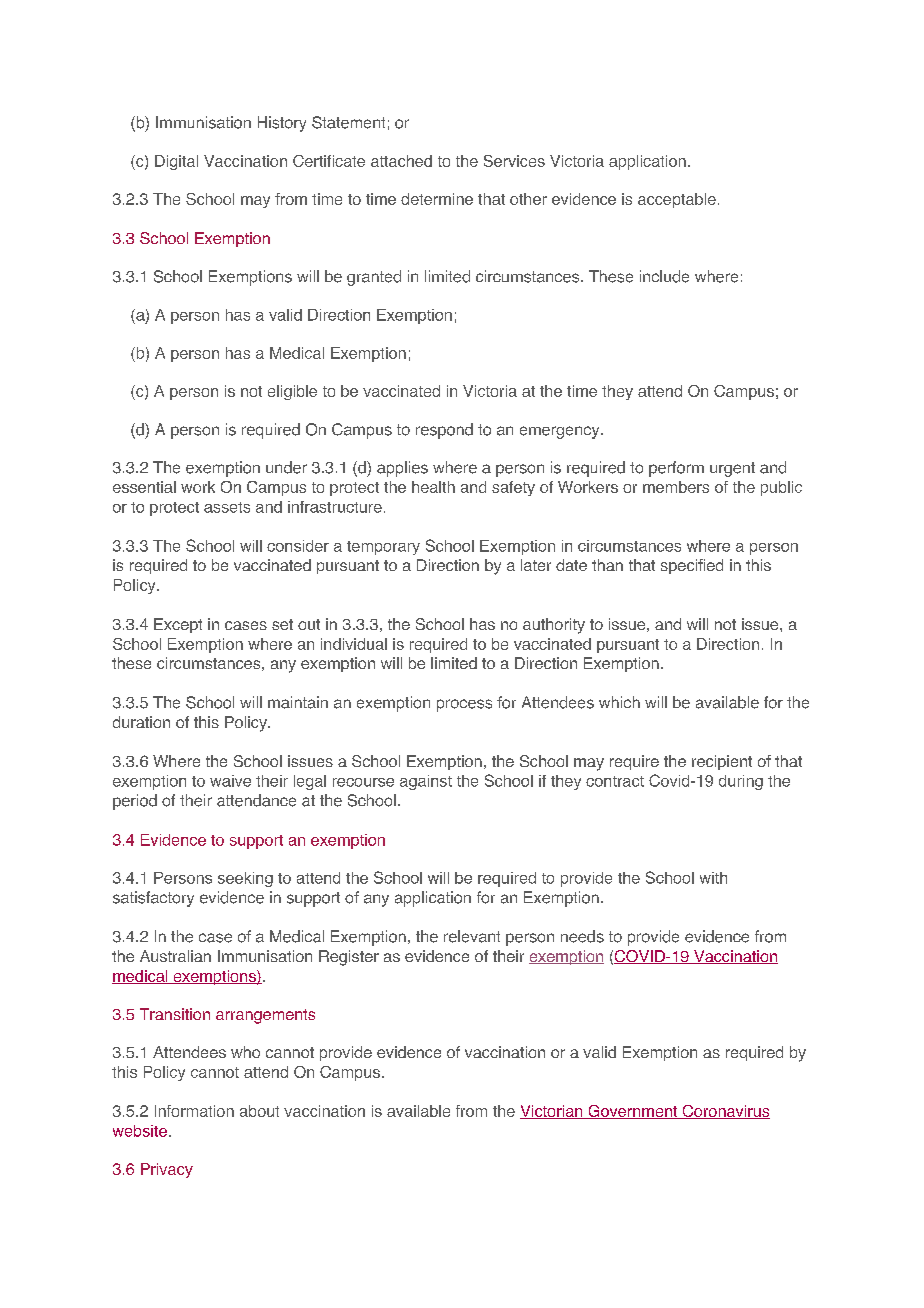  Describe the element at coordinates (194, 1111) in the screenshot. I see `Information` at that location.
